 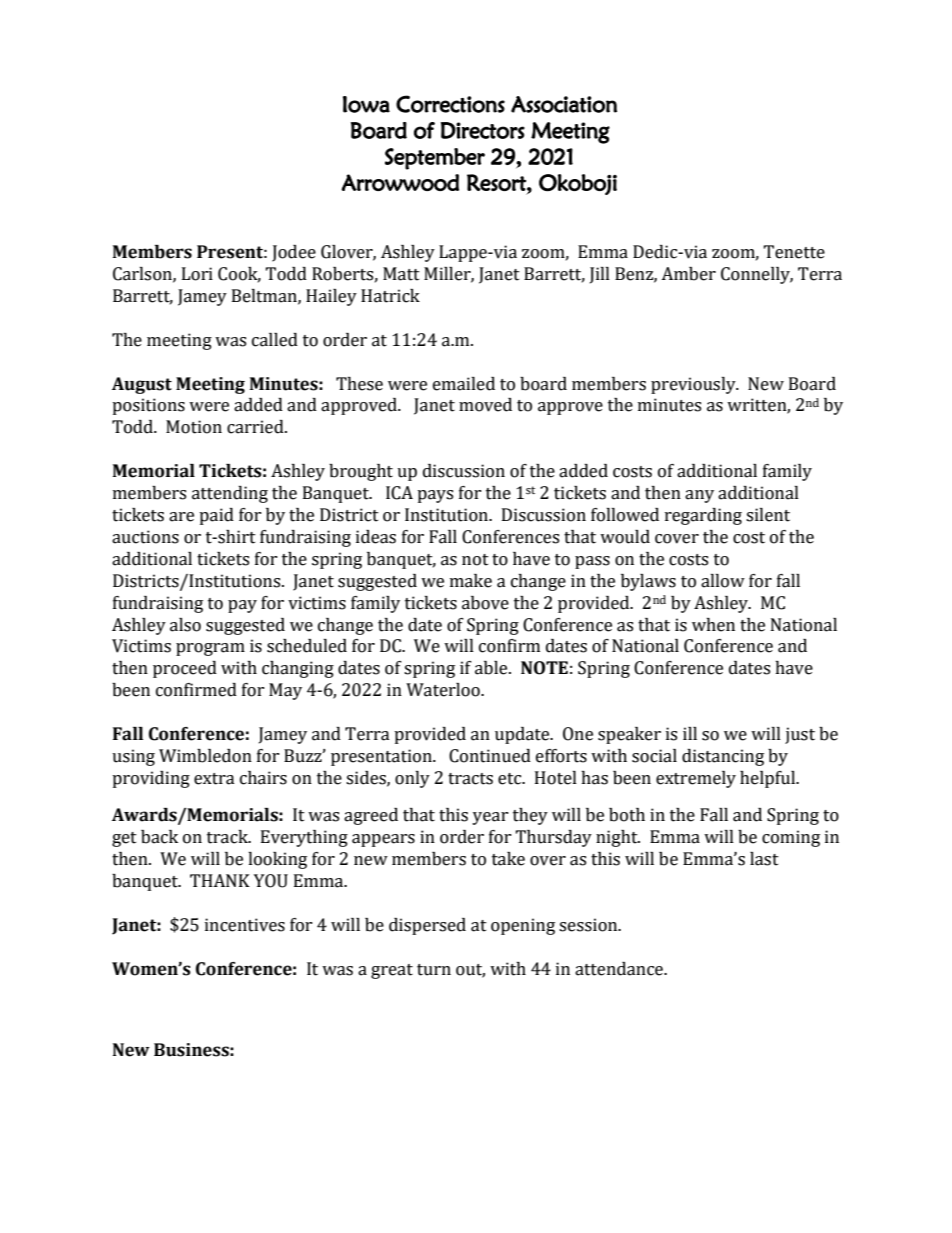 What do you see at coordinates (366, 104) in the page?
I see `Iowa` at bounding box center [366, 104].
